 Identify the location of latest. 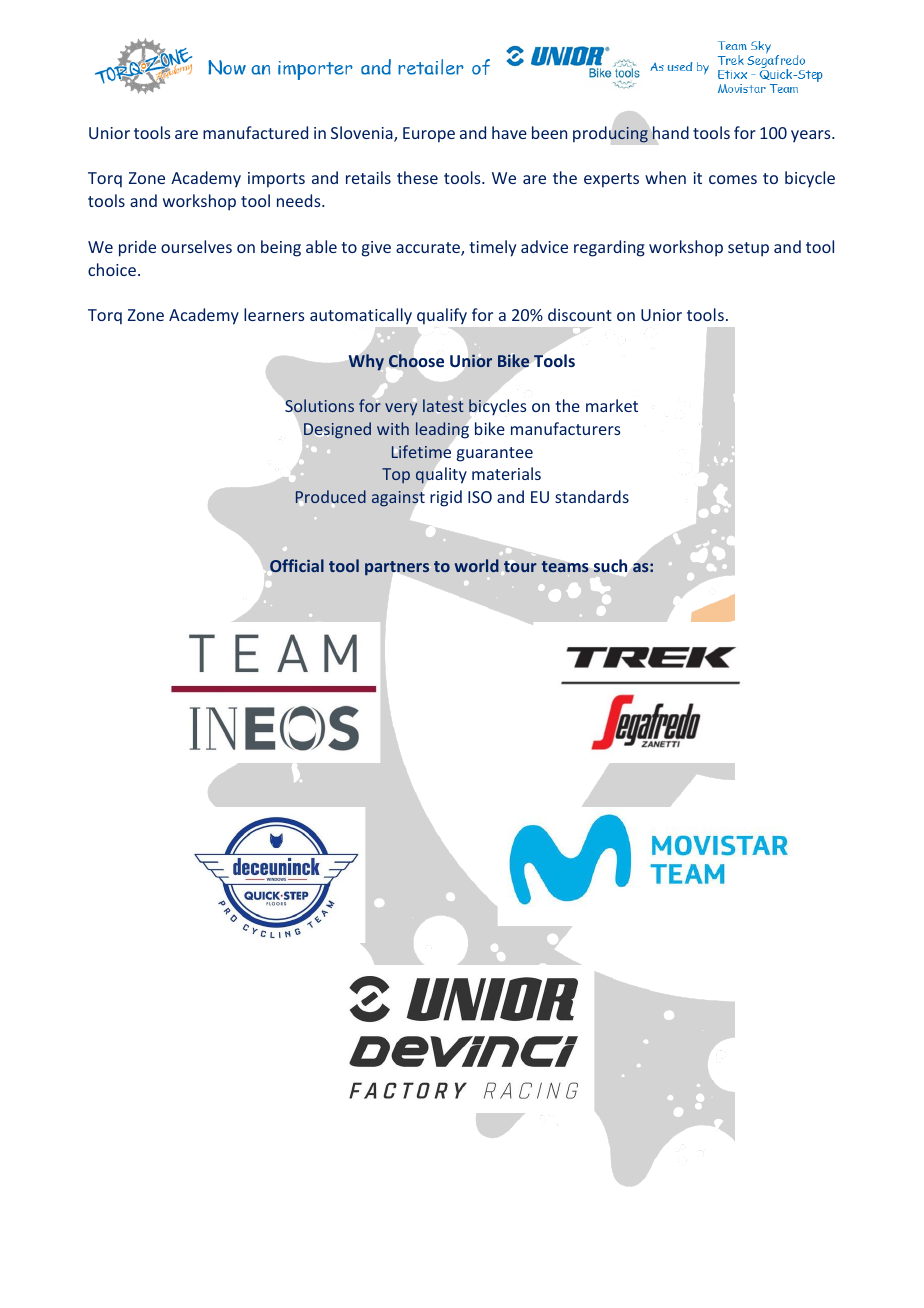
(443, 405).
